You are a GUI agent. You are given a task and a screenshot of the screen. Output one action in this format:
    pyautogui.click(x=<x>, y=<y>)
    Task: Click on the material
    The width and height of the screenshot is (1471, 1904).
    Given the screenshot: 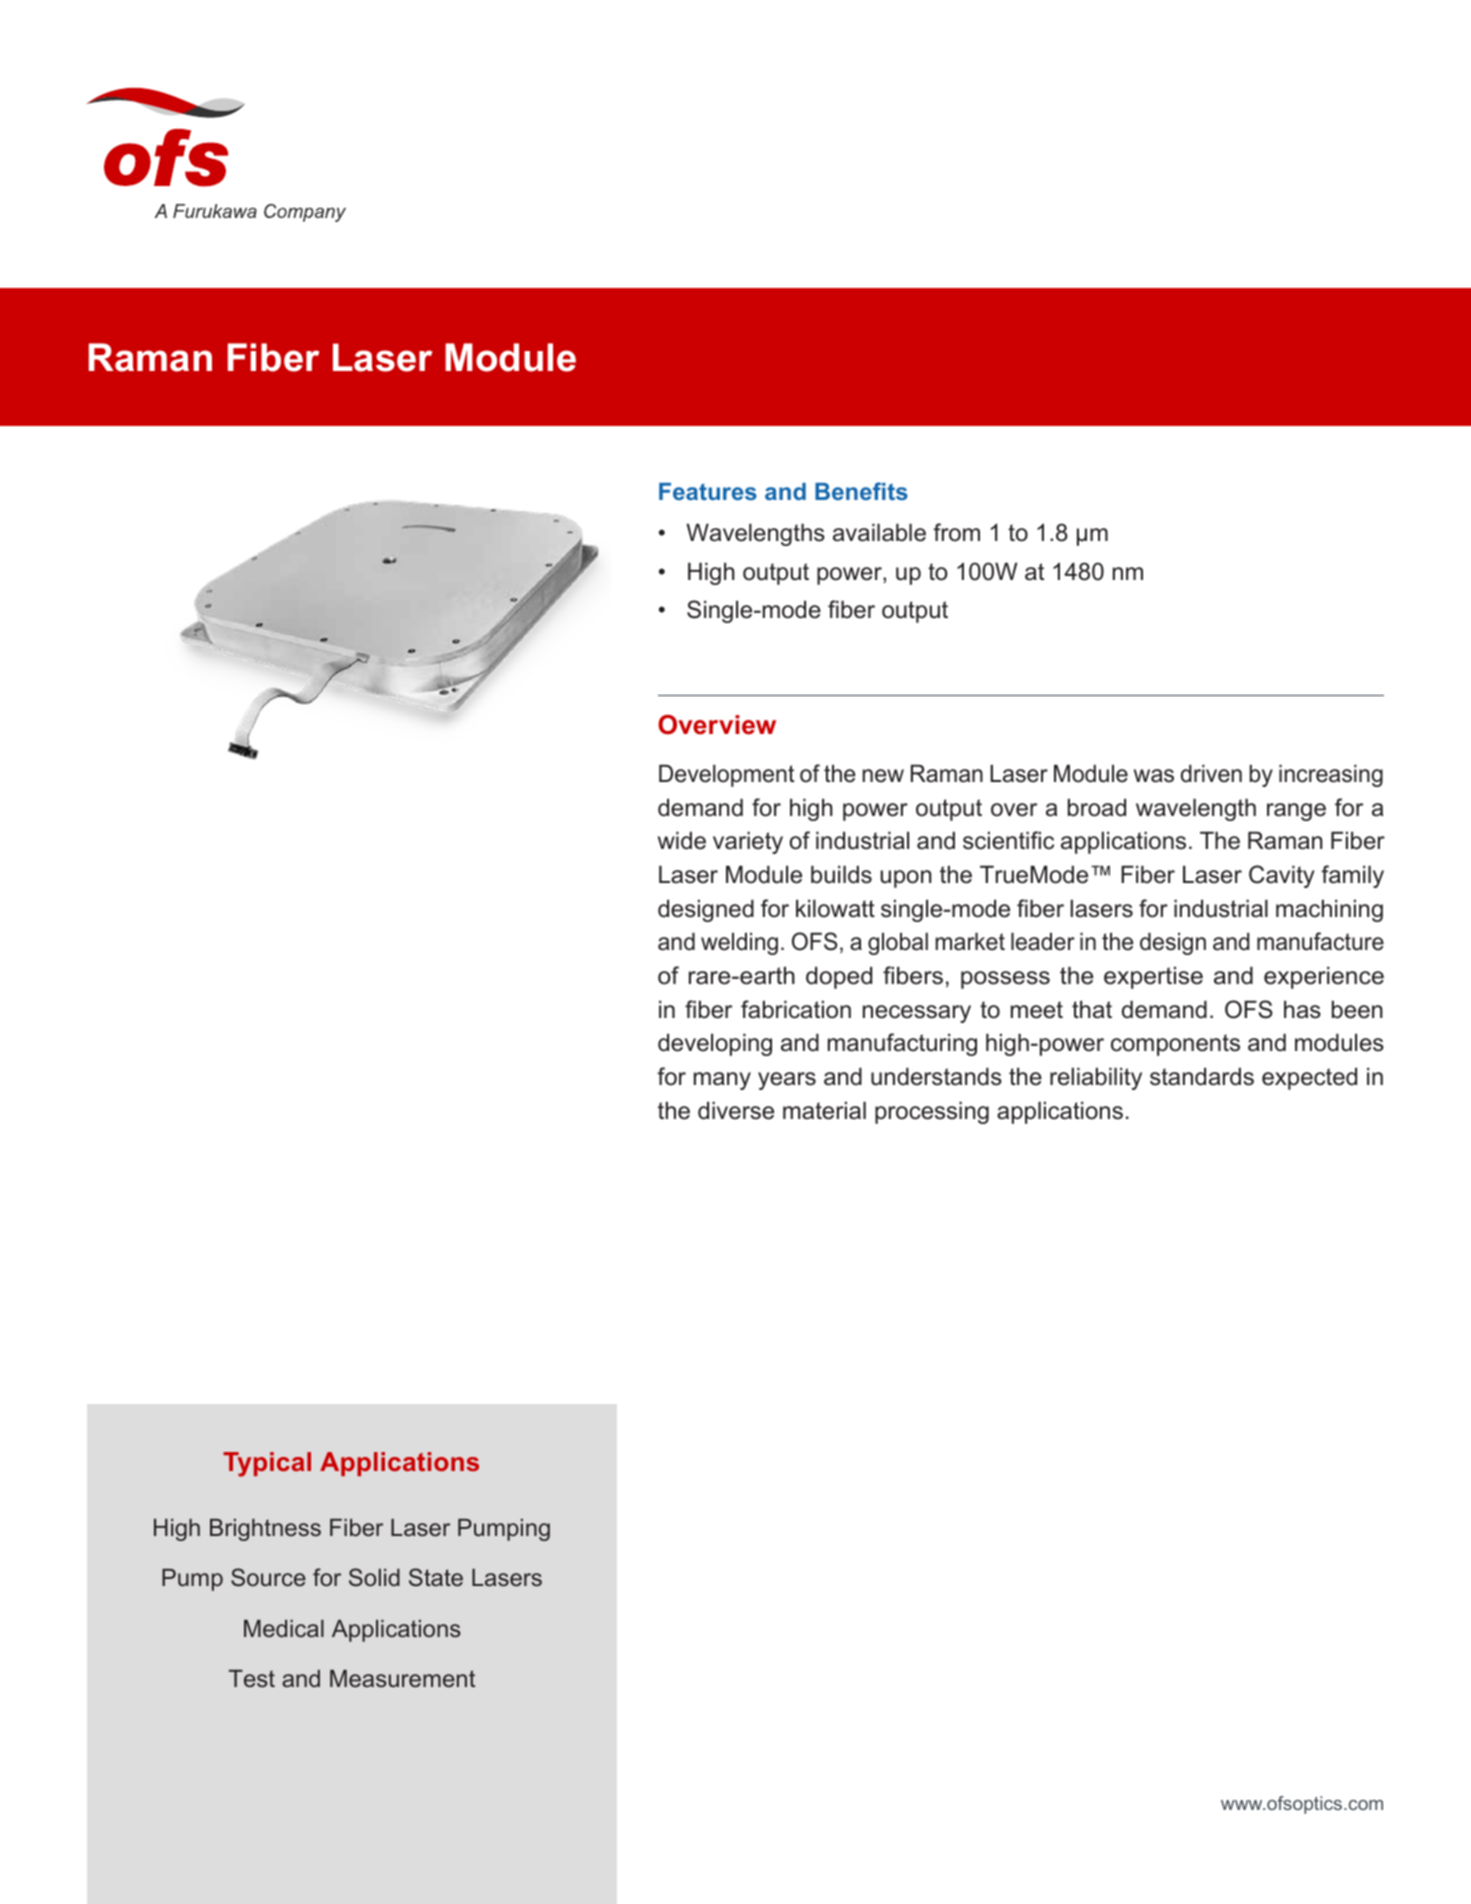 What is the action you would take?
    pyautogui.click(x=824, y=1110)
